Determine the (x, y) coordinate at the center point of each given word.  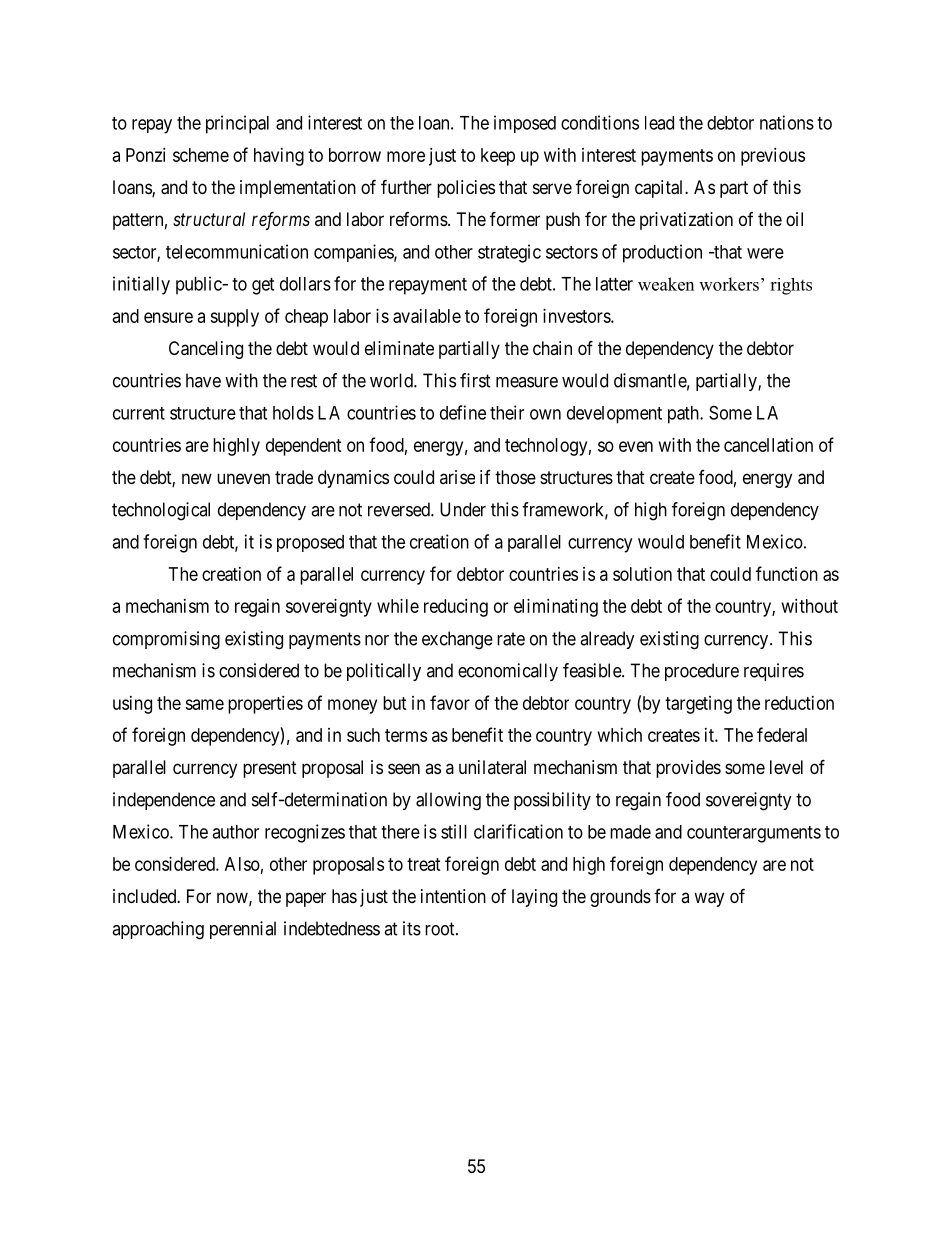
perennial (243, 930)
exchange (457, 640)
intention (453, 896)
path (684, 415)
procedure (702, 672)
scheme (201, 155)
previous (773, 157)
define (463, 412)
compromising (166, 640)
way (709, 899)
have (203, 380)
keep (498, 157)
